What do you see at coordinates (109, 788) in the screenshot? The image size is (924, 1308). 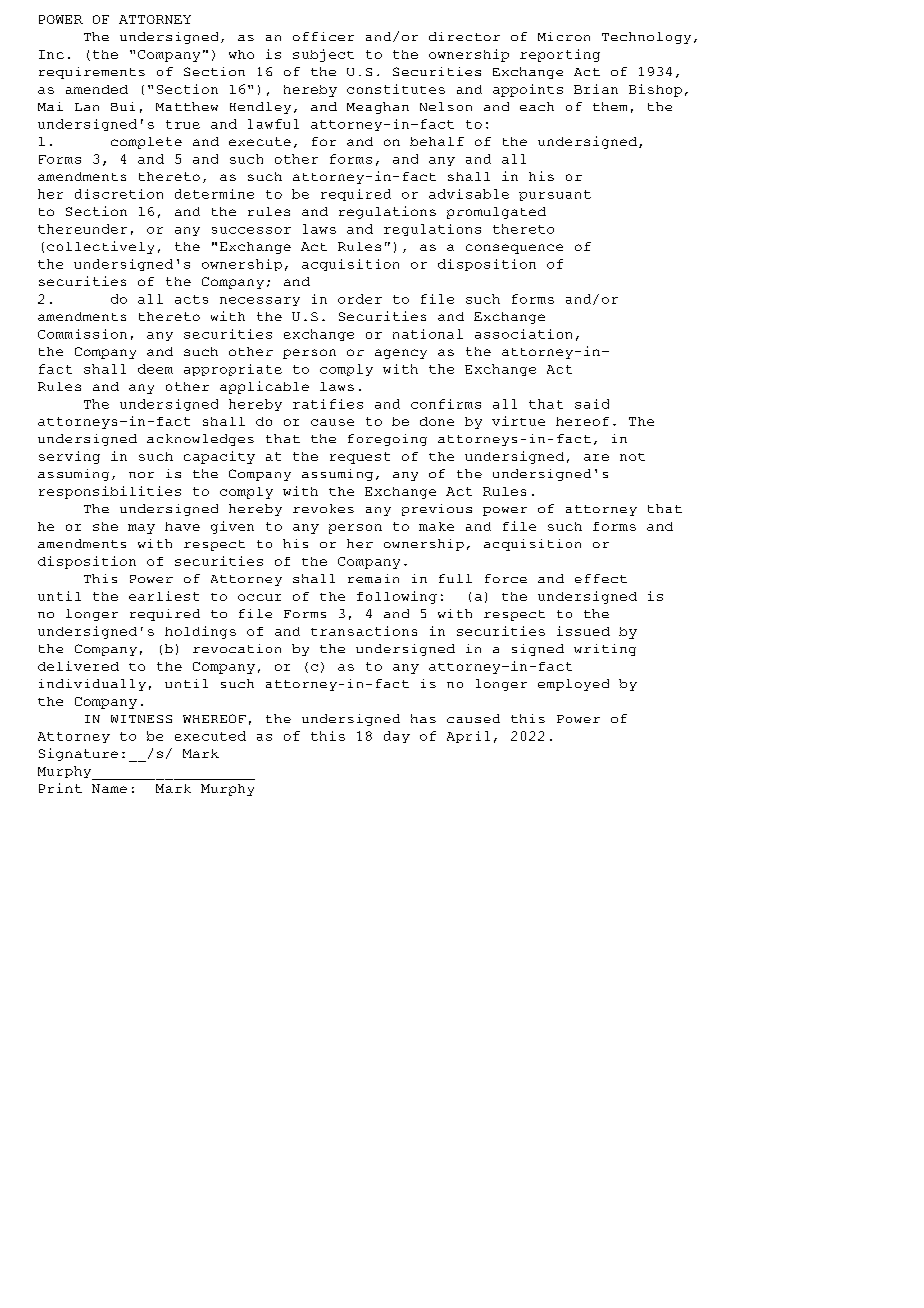 I see `Name` at bounding box center [109, 788].
